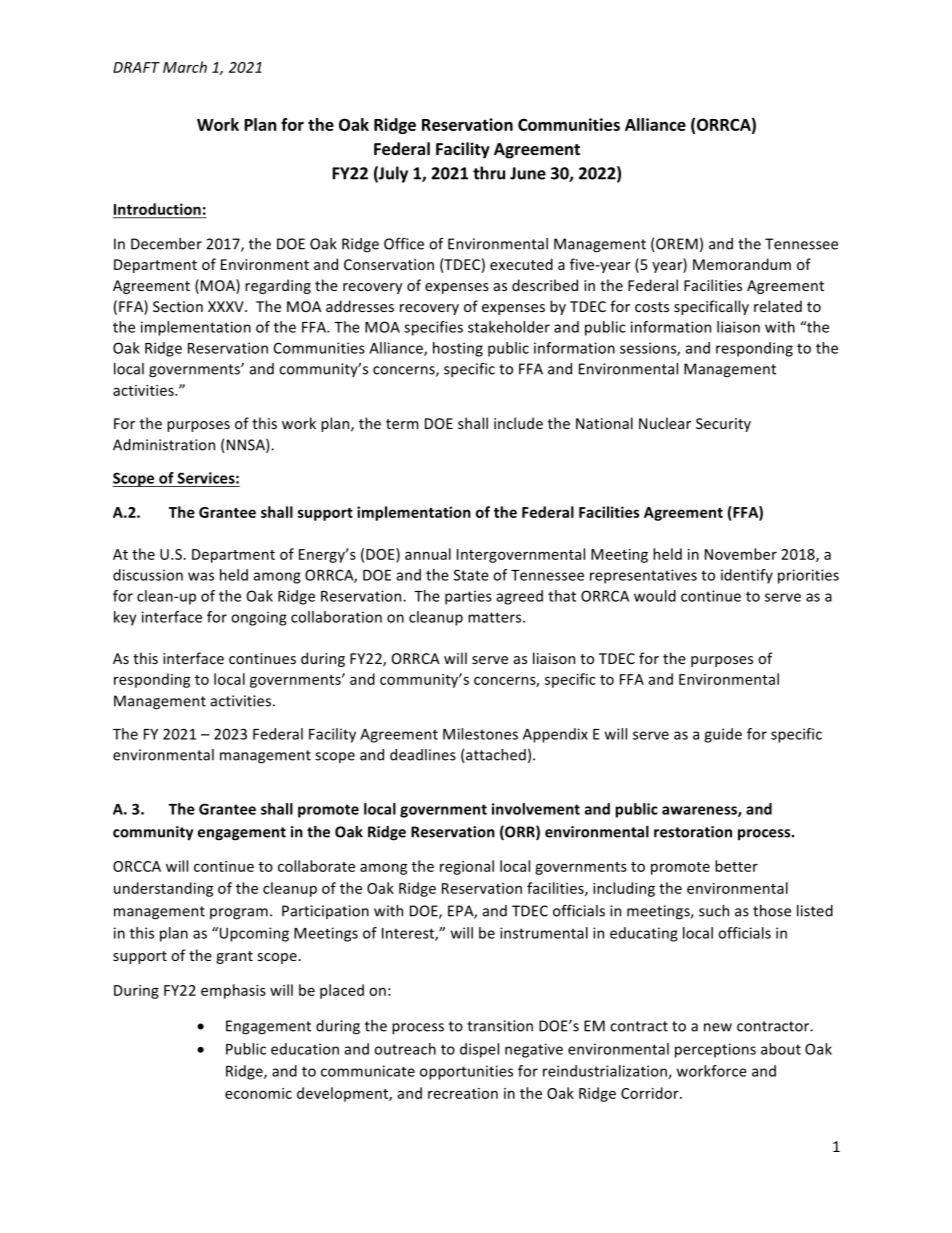 This screenshot has width=952, height=1233. What do you see at coordinates (466, 1072) in the screenshot?
I see `opportunities` at bounding box center [466, 1072].
